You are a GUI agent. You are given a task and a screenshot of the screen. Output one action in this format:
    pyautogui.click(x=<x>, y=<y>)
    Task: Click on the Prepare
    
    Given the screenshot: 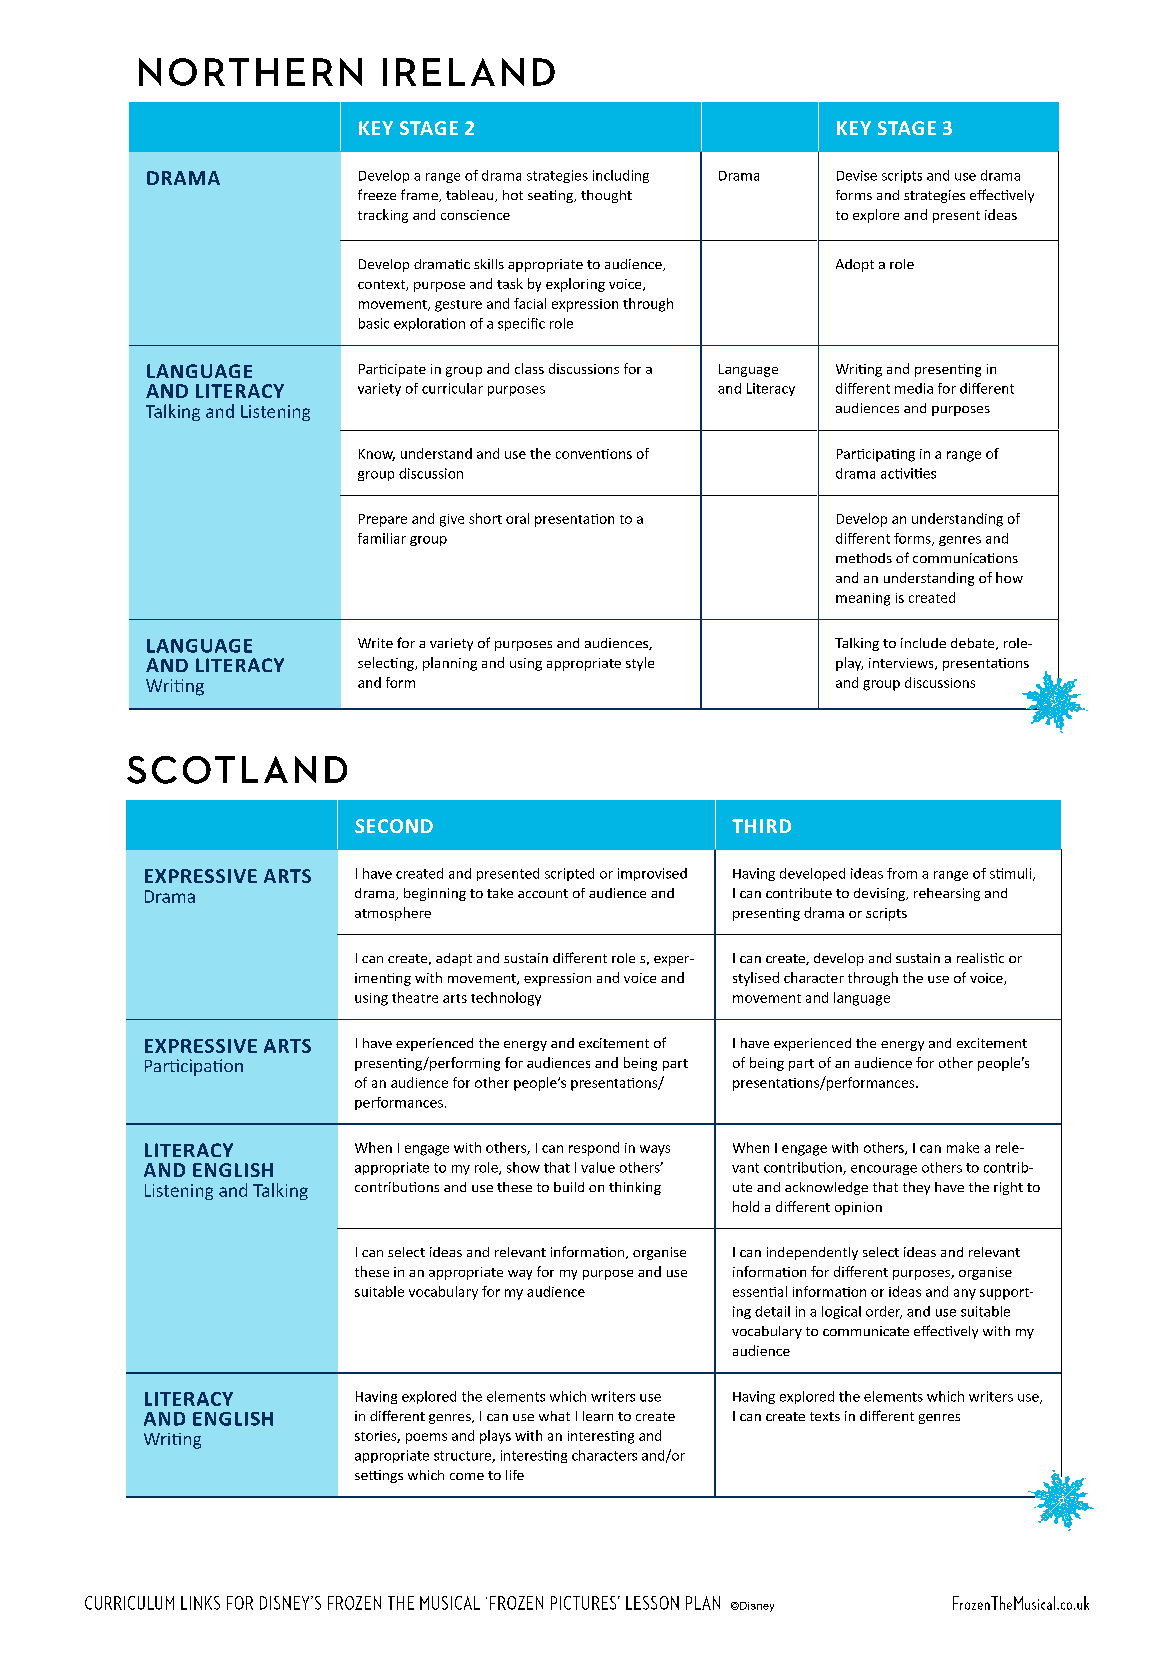 What is the action you would take?
    pyautogui.click(x=383, y=520)
